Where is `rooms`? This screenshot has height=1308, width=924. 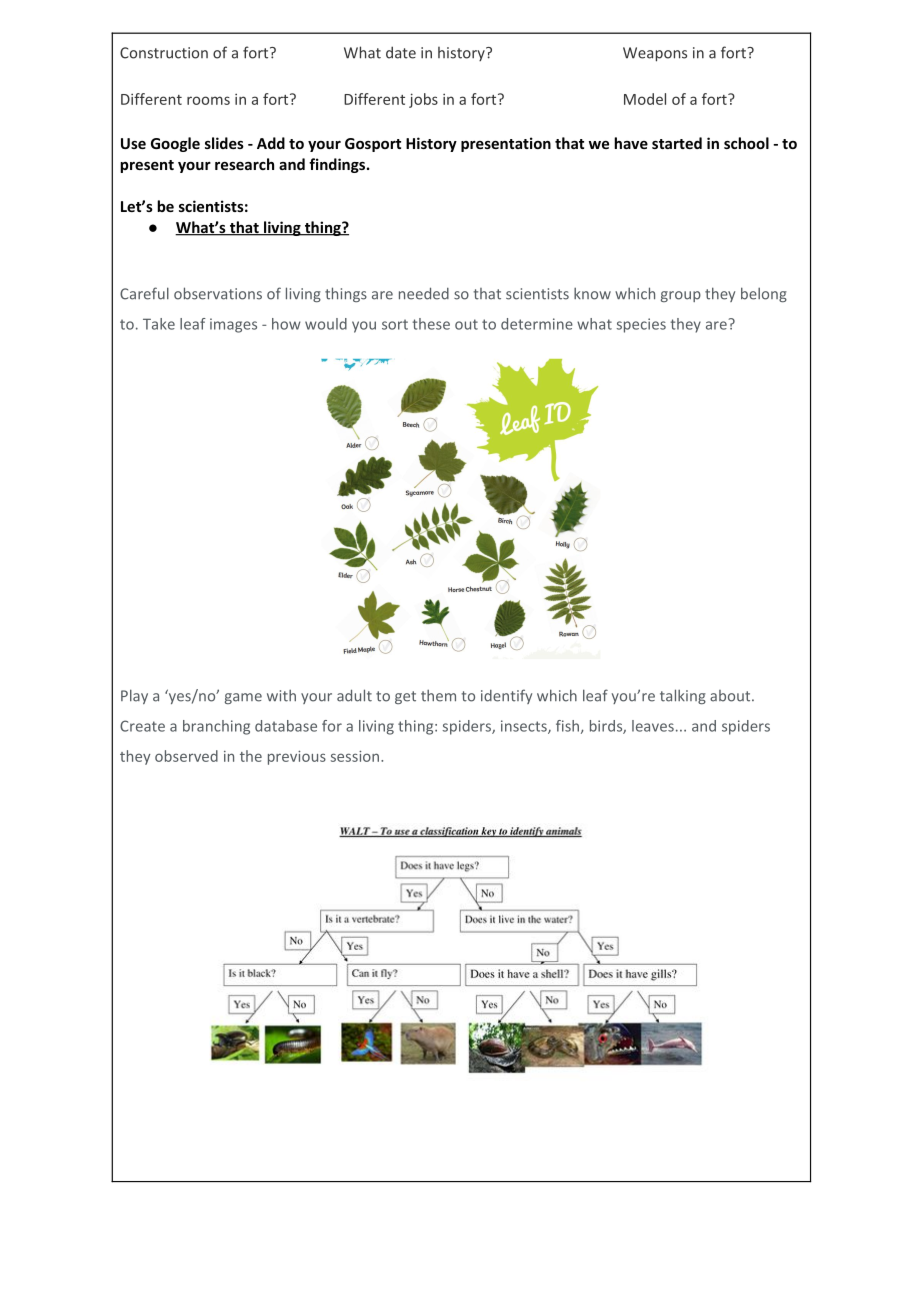
rooms is located at coordinates (208, 100).
